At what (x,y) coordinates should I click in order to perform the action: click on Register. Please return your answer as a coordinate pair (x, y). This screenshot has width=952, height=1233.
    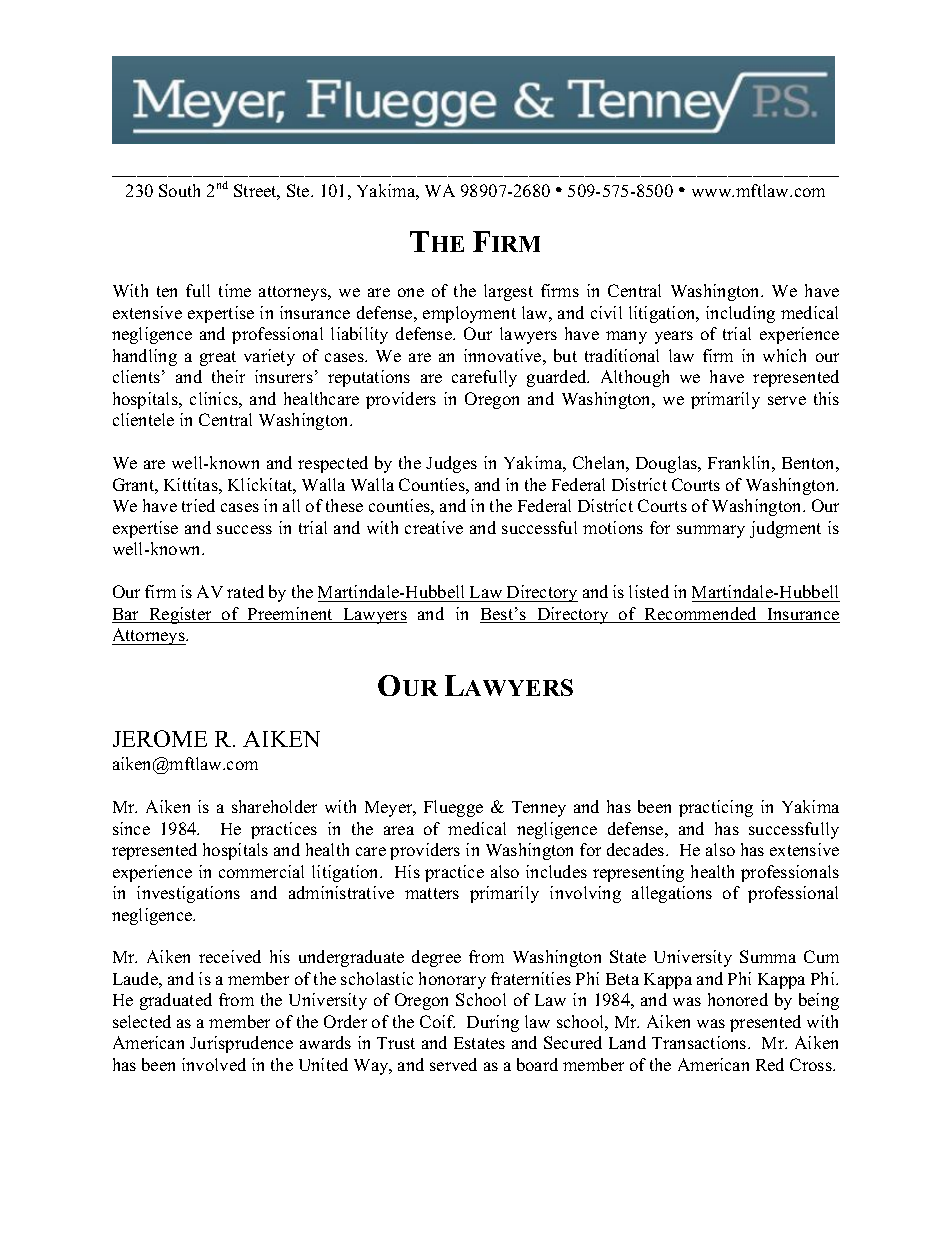
    Looking at the image, I should click on (180, 615).
